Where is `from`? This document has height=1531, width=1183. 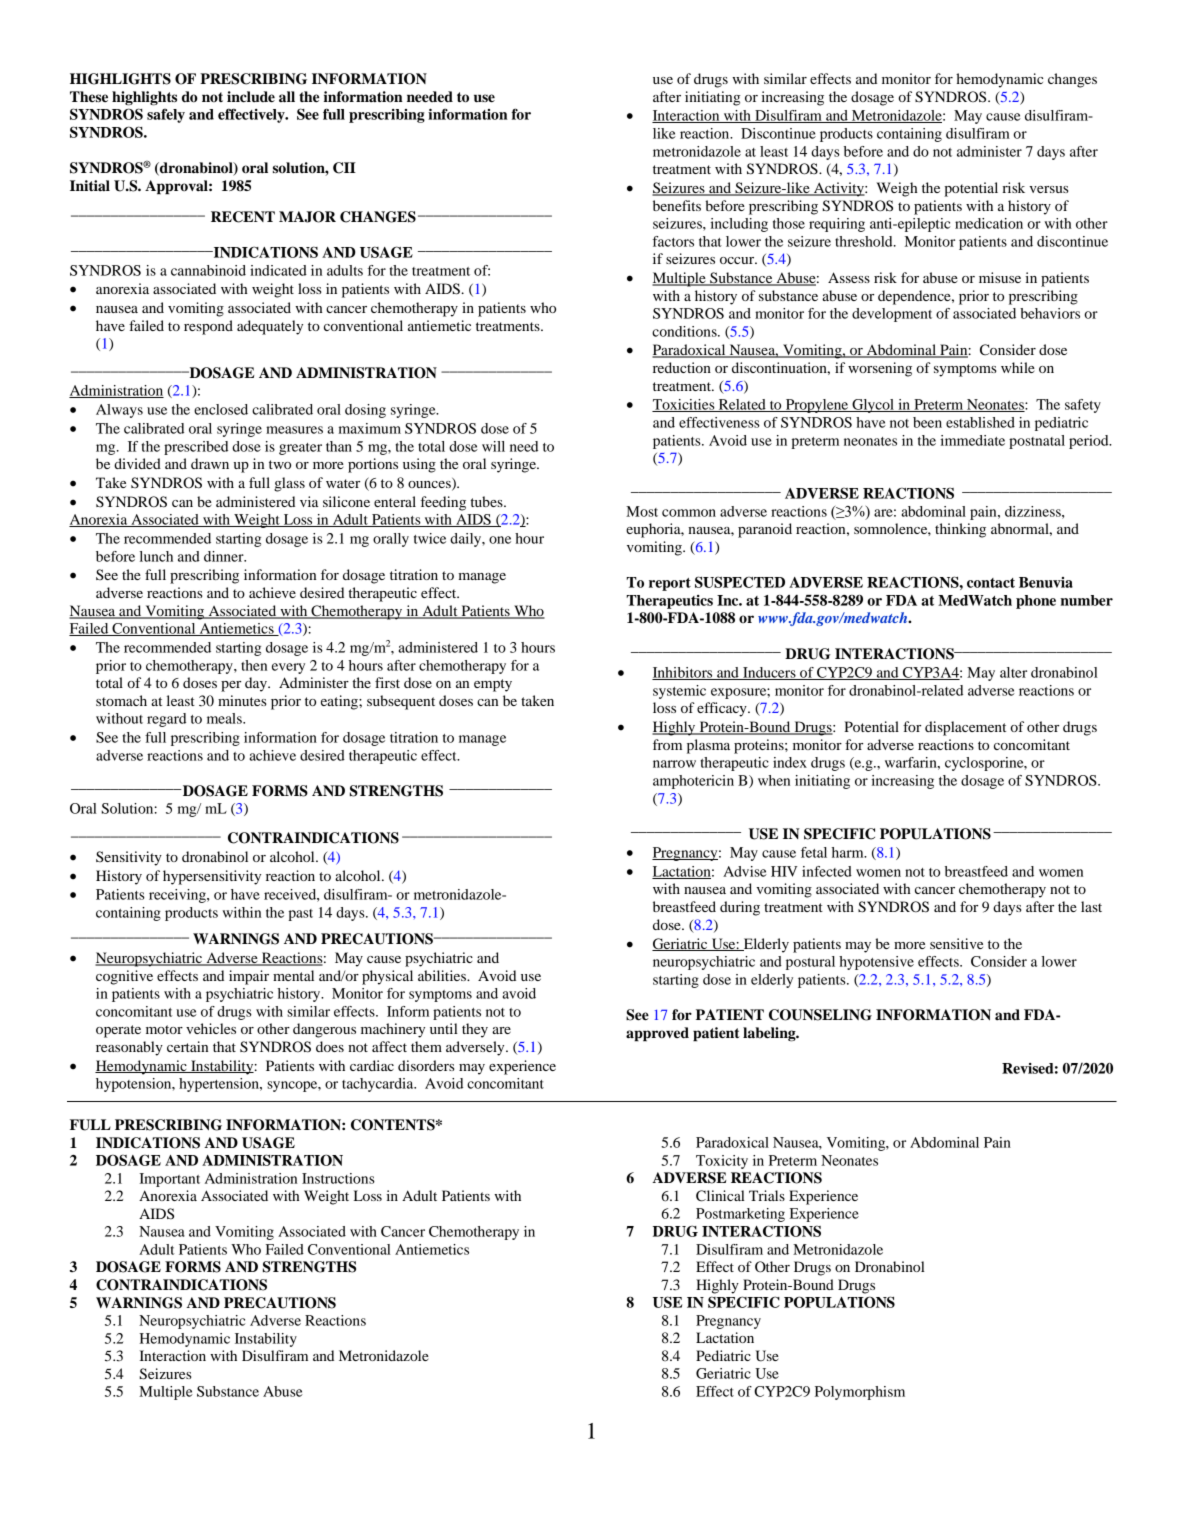 from is located at coordinates (667, 744).
